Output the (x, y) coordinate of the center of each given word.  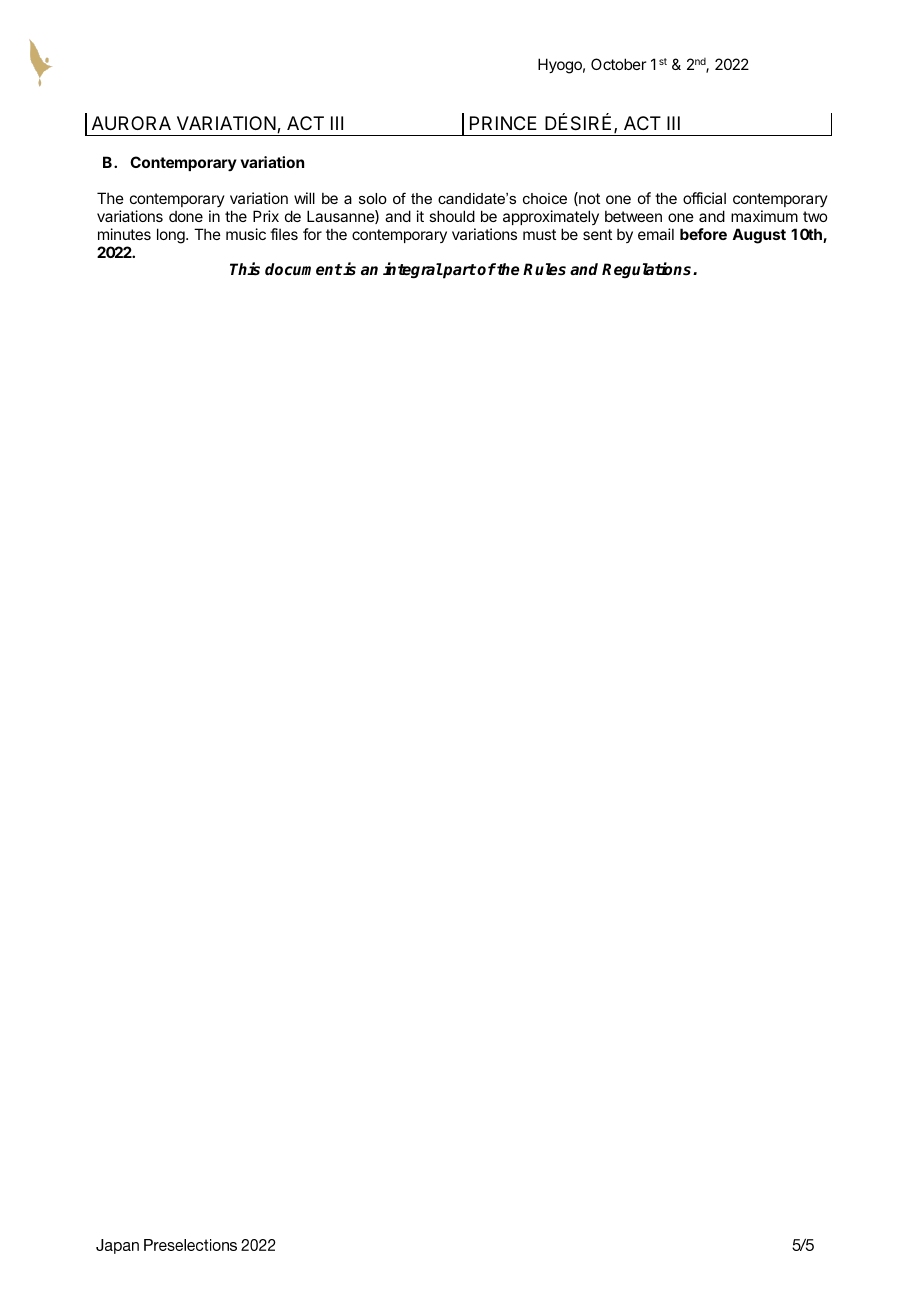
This (245, 269)
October (618, 64)
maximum (764, 216)
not (588, 199)
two (815, 216)
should (452, 216)
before (703, 234)
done (186, 216)
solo (373, 198)
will (304, 198)
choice (545, 198)
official (704, 198)
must (539, 234)
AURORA (131, 123)
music (246, 234)
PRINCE (503, 123)
